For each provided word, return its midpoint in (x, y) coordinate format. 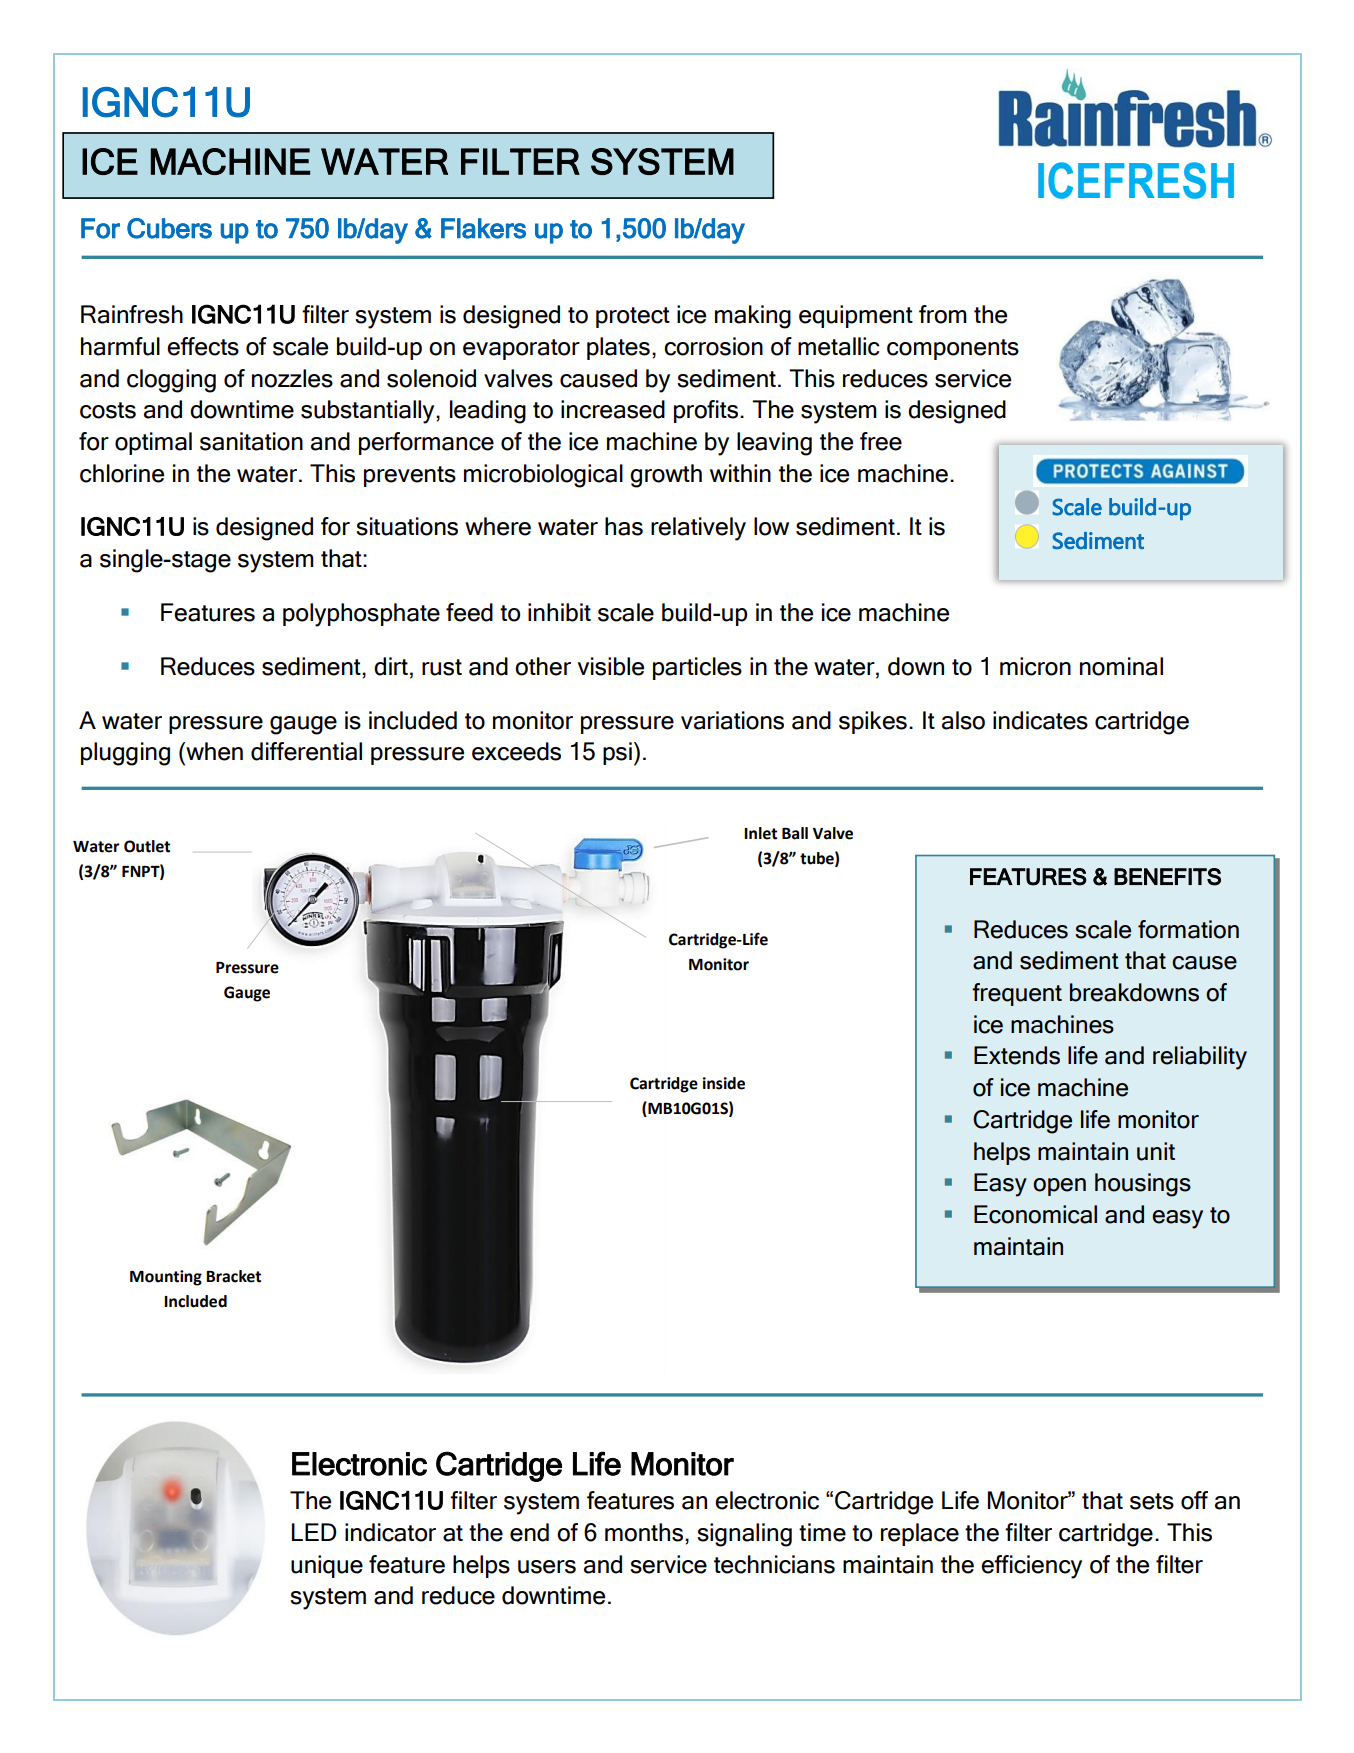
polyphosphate (361, 615)
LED (314, 1532)
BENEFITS (1167, 877)
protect (633, 317)
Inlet (760, 833)
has (624, 526)
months (645, 1532)
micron (1035, 666)
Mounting (166, 1278)
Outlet (147, 846)
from (943, 314)
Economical (1035, 1214)
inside (724, 1083)
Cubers (169, 228)
